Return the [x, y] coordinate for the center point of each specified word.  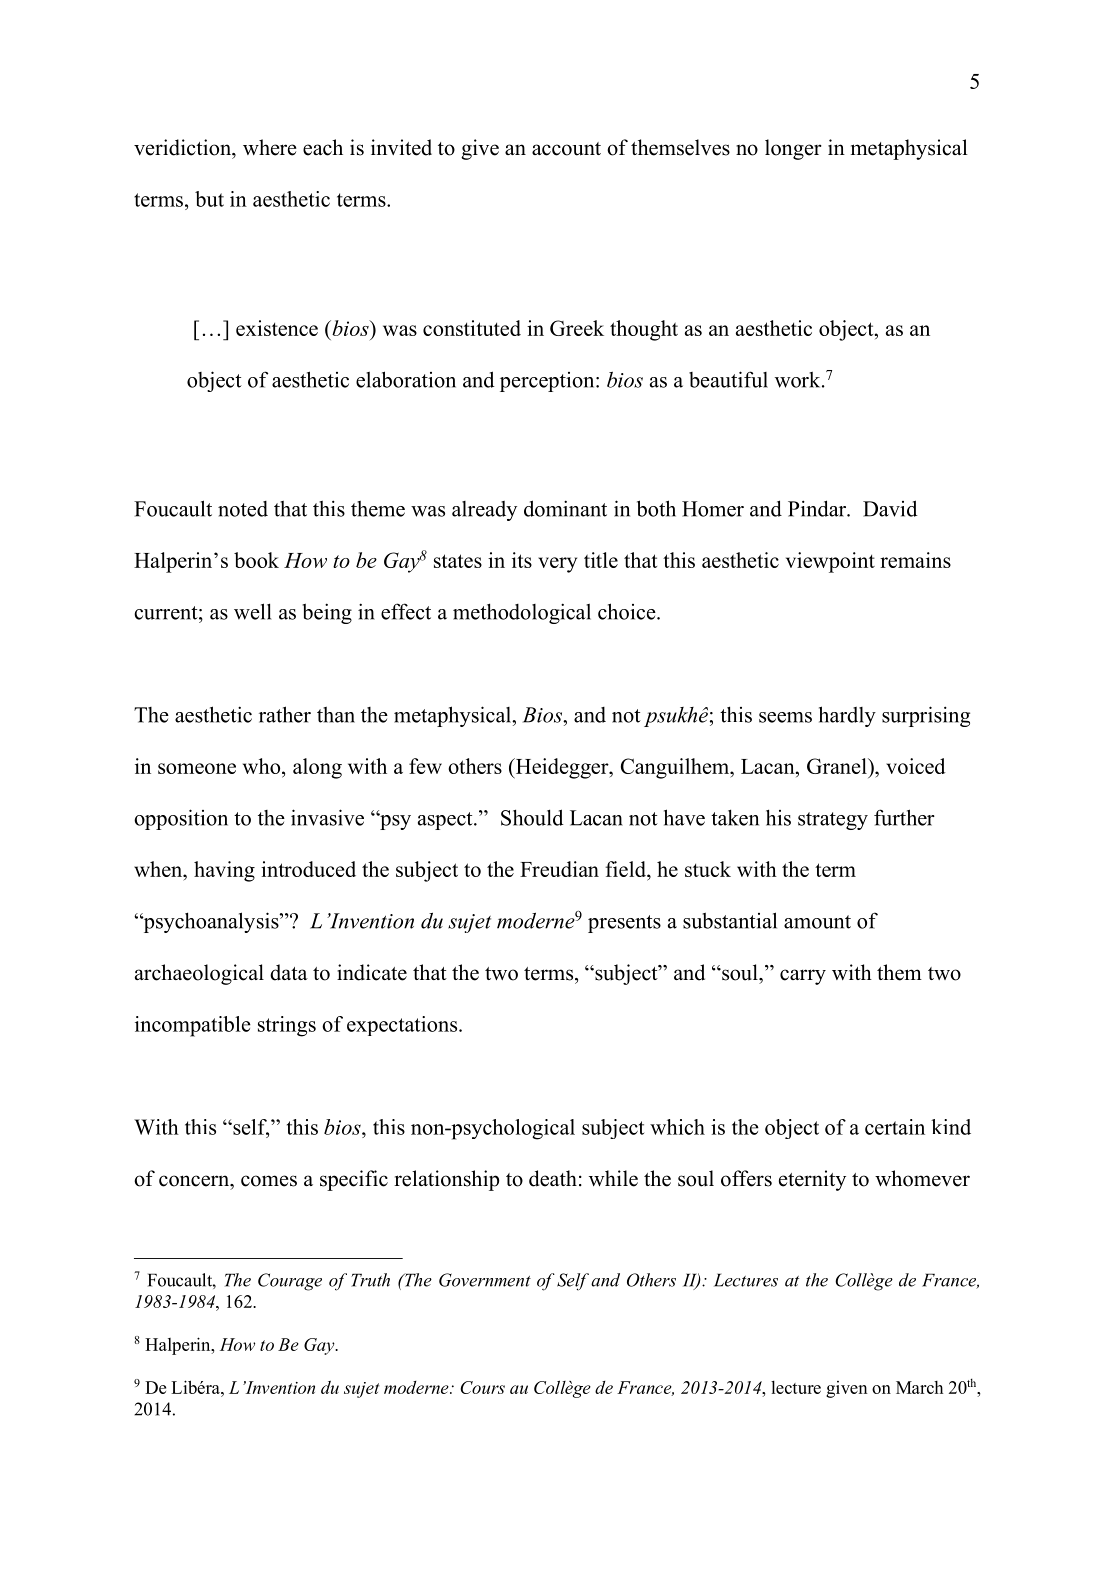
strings [287, 1026]
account [566, 149]
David [890, 508]
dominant [565, 508]
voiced [916, 766]
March [919, 1387]
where [270, 147]
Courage [290, 1282]
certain [895, 1127]
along [317, 768]
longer [793, 149]
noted [243, 509]
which [677, 1127]
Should [532, 817]
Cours [482, 1387]
